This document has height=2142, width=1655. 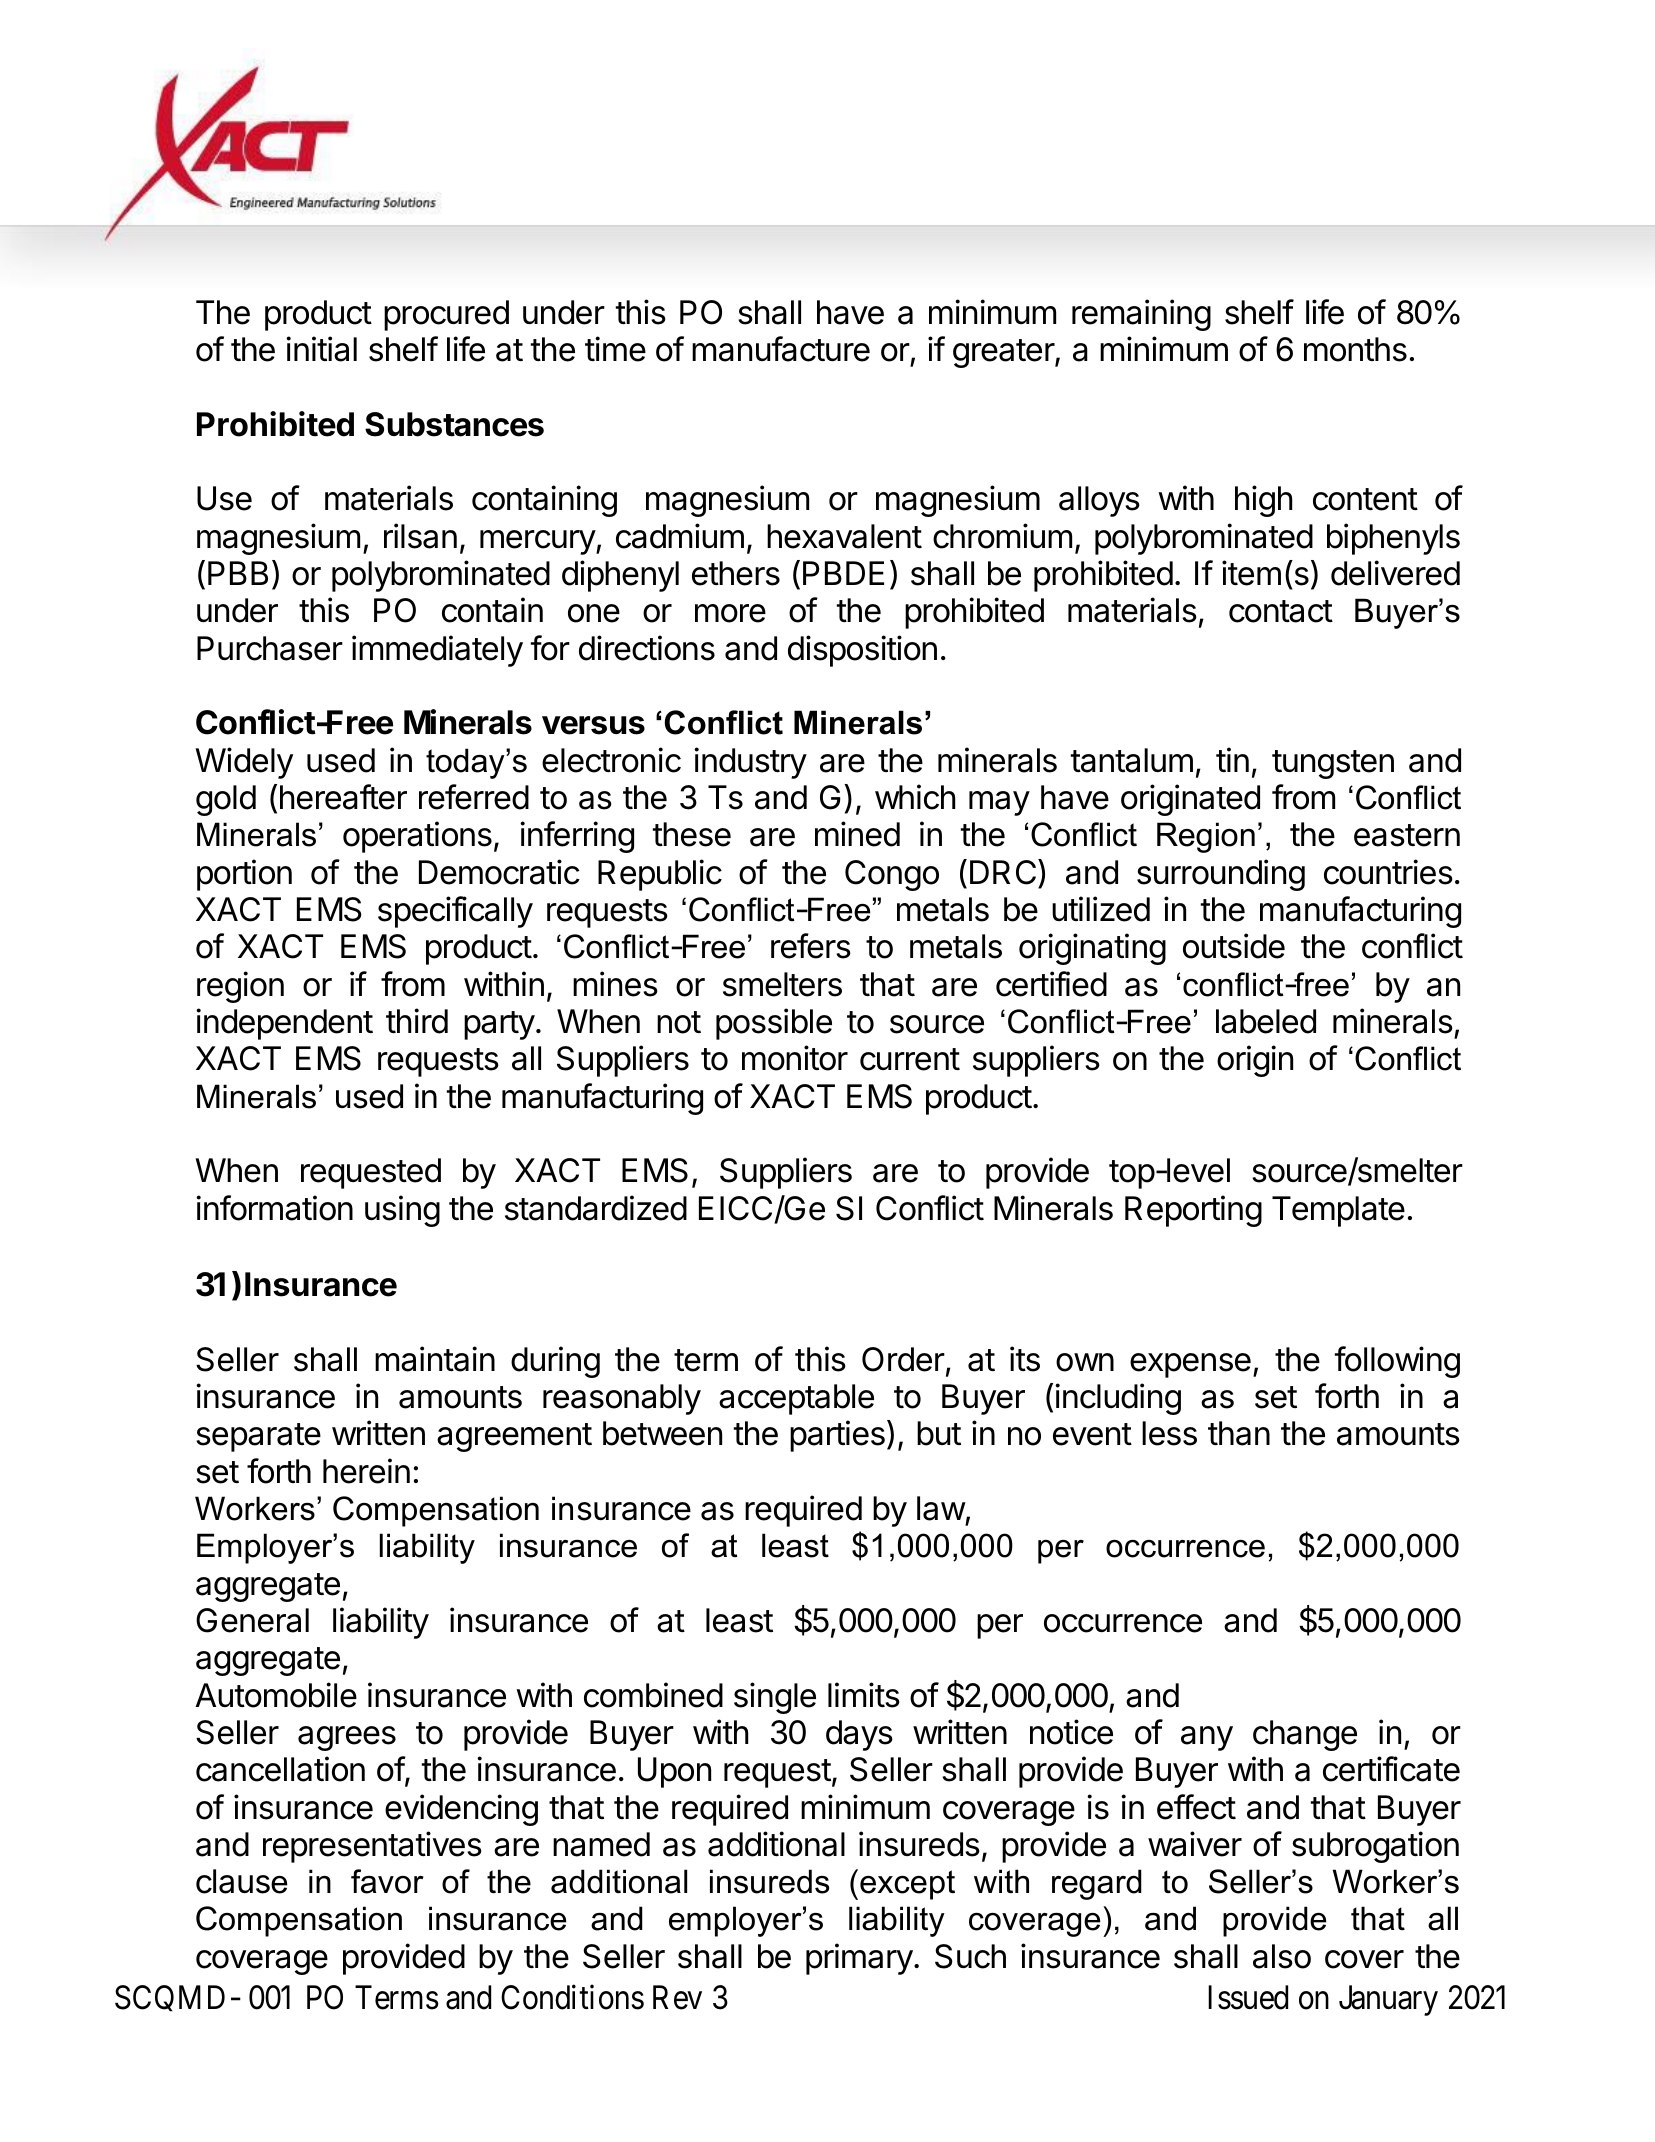 What do you see at coordinates (387, 1881) in the document?
I see `favor` at bounding box center [387, 1881].
